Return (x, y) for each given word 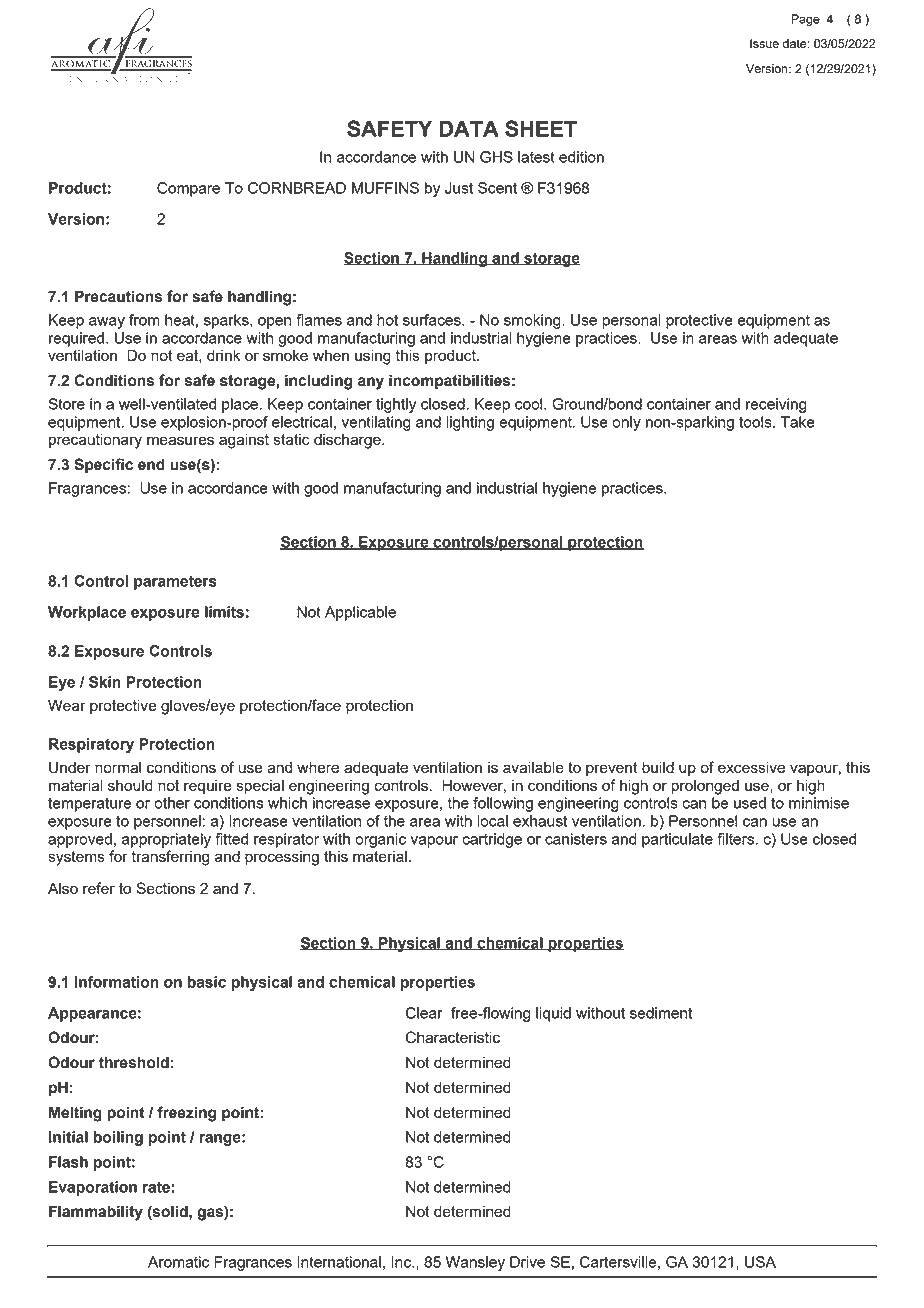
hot (387, 320)
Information (117, 982)
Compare (188, 189)
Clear (424, 1013)
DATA (469, 128)
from (144, 320)
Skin (105, 682)
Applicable (360, 613)
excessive (751, 767)
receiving (776, 405)
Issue (764, 43)
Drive (527, 1262)
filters (735, 839)
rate (156, 1187)
